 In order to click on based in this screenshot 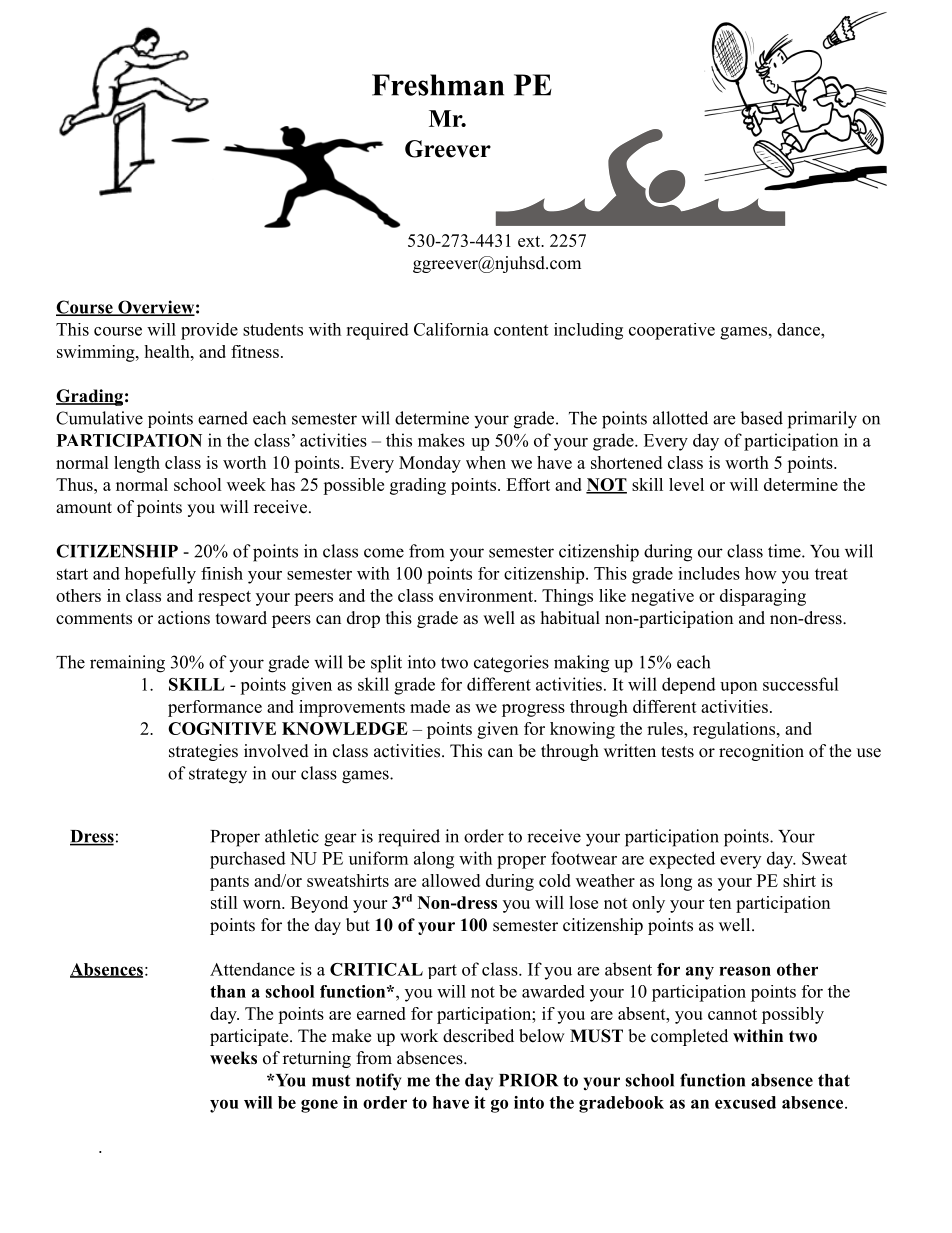, I will do `click(761, 418)`.
